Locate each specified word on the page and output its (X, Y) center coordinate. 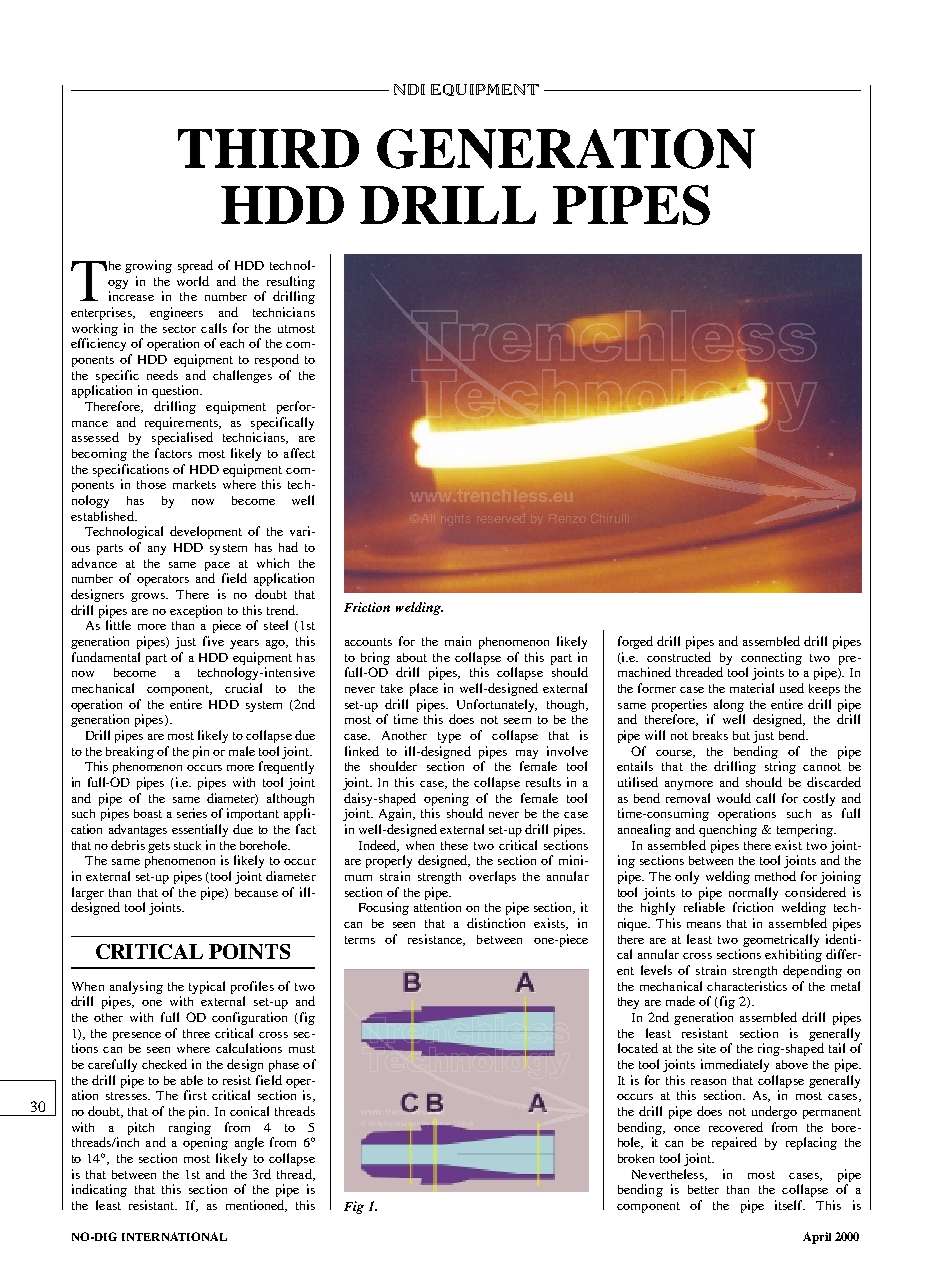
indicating (99, 1190)
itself (790, 1205)
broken (636, 1158)
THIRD (268, 148)
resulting (291, 282)
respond (277, 360)
